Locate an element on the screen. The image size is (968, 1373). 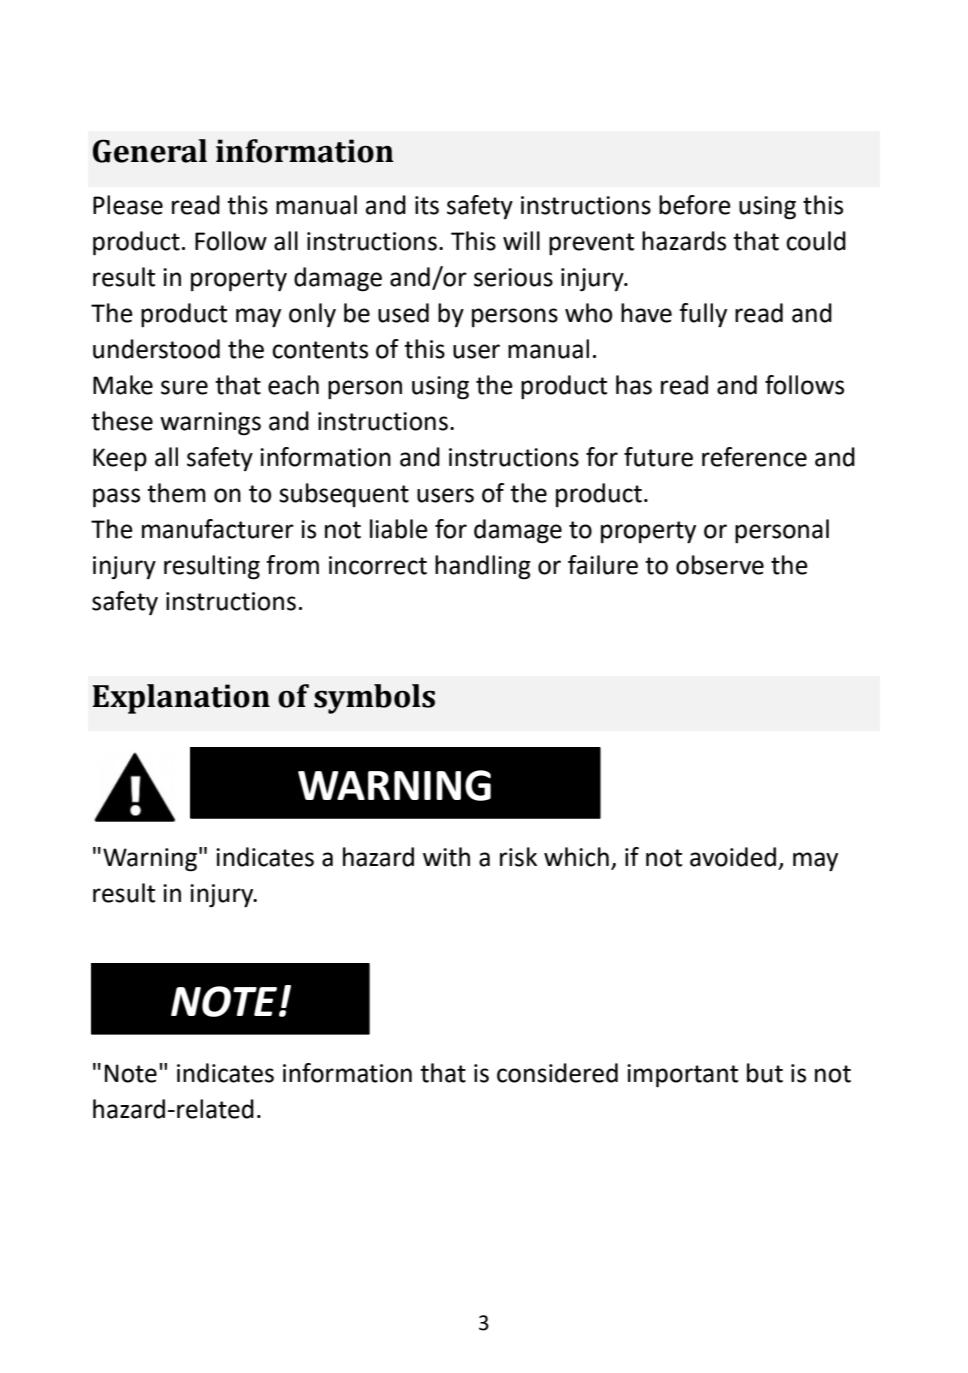
General is located at coordinates (150, 151).
